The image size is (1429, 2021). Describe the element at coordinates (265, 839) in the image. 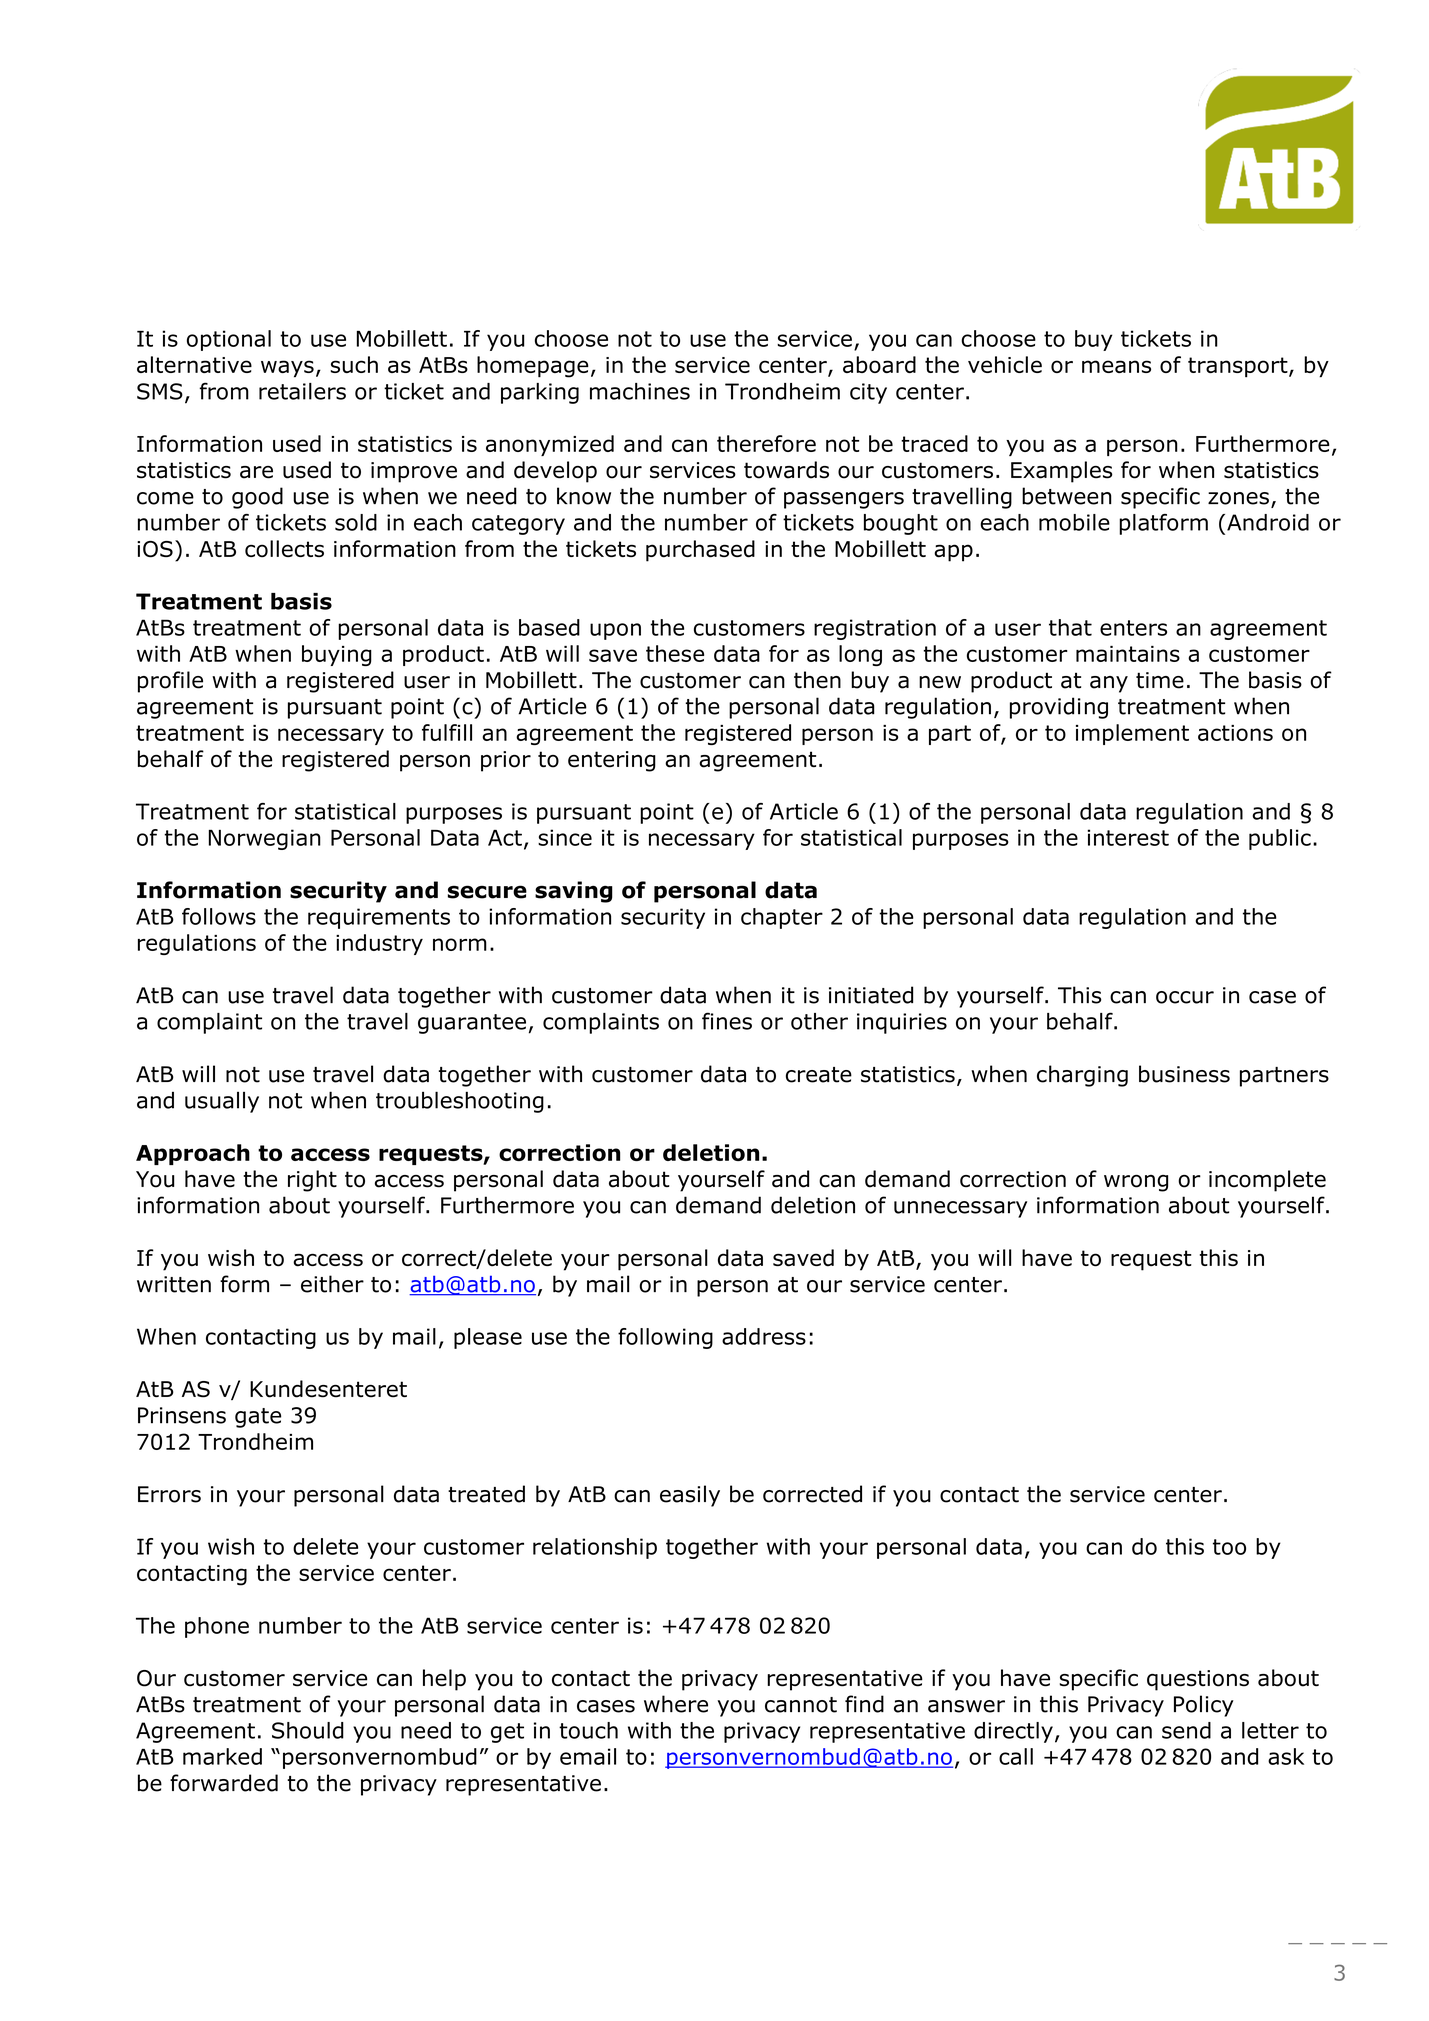

I see `Norwegian` at that location.
